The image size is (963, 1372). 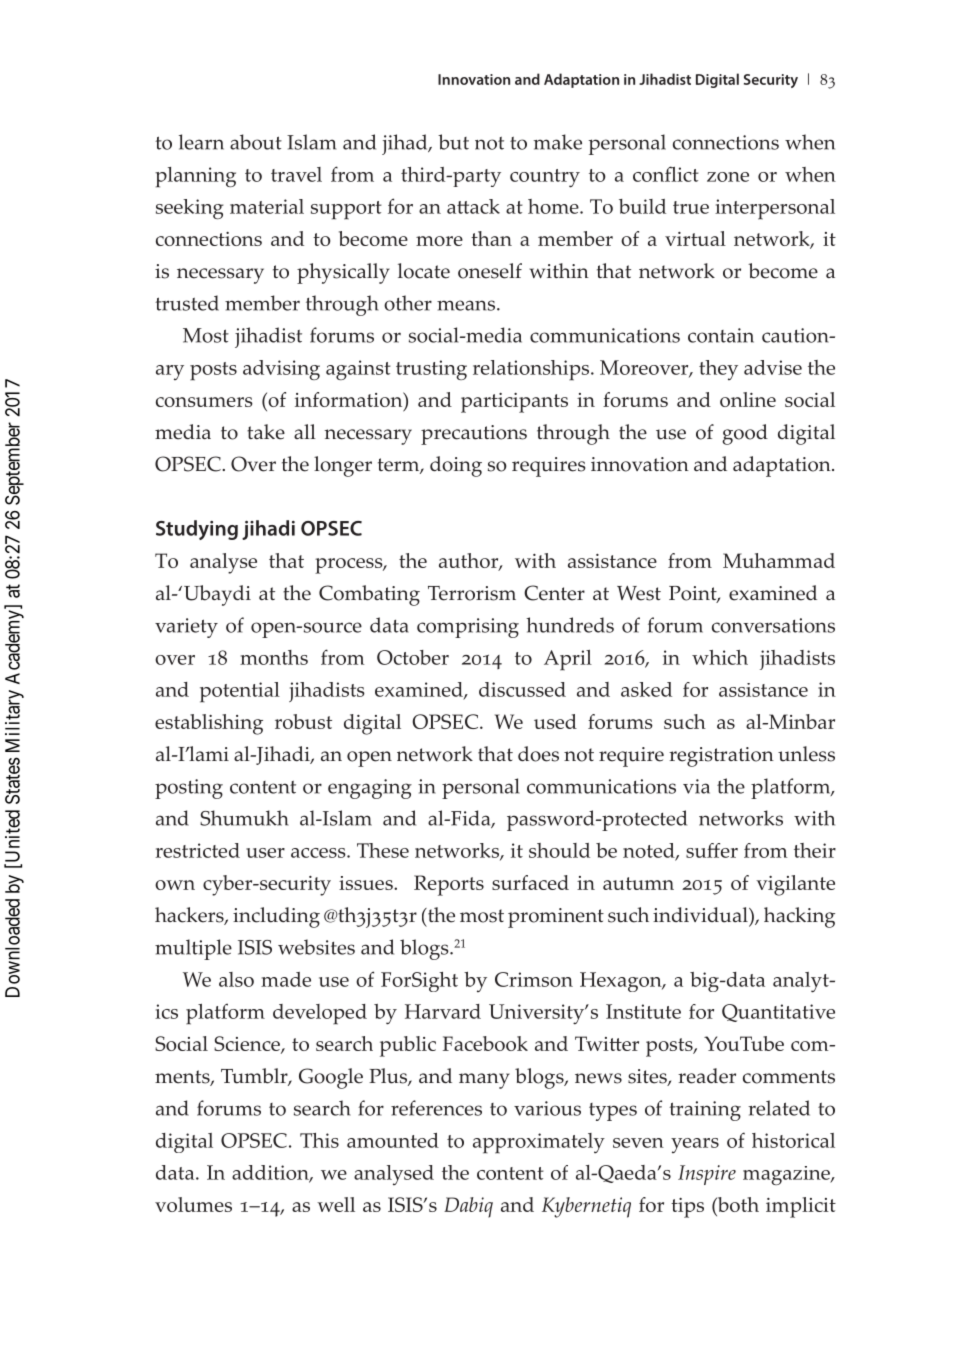 I want to click on user, so click(x=265, y=853).
